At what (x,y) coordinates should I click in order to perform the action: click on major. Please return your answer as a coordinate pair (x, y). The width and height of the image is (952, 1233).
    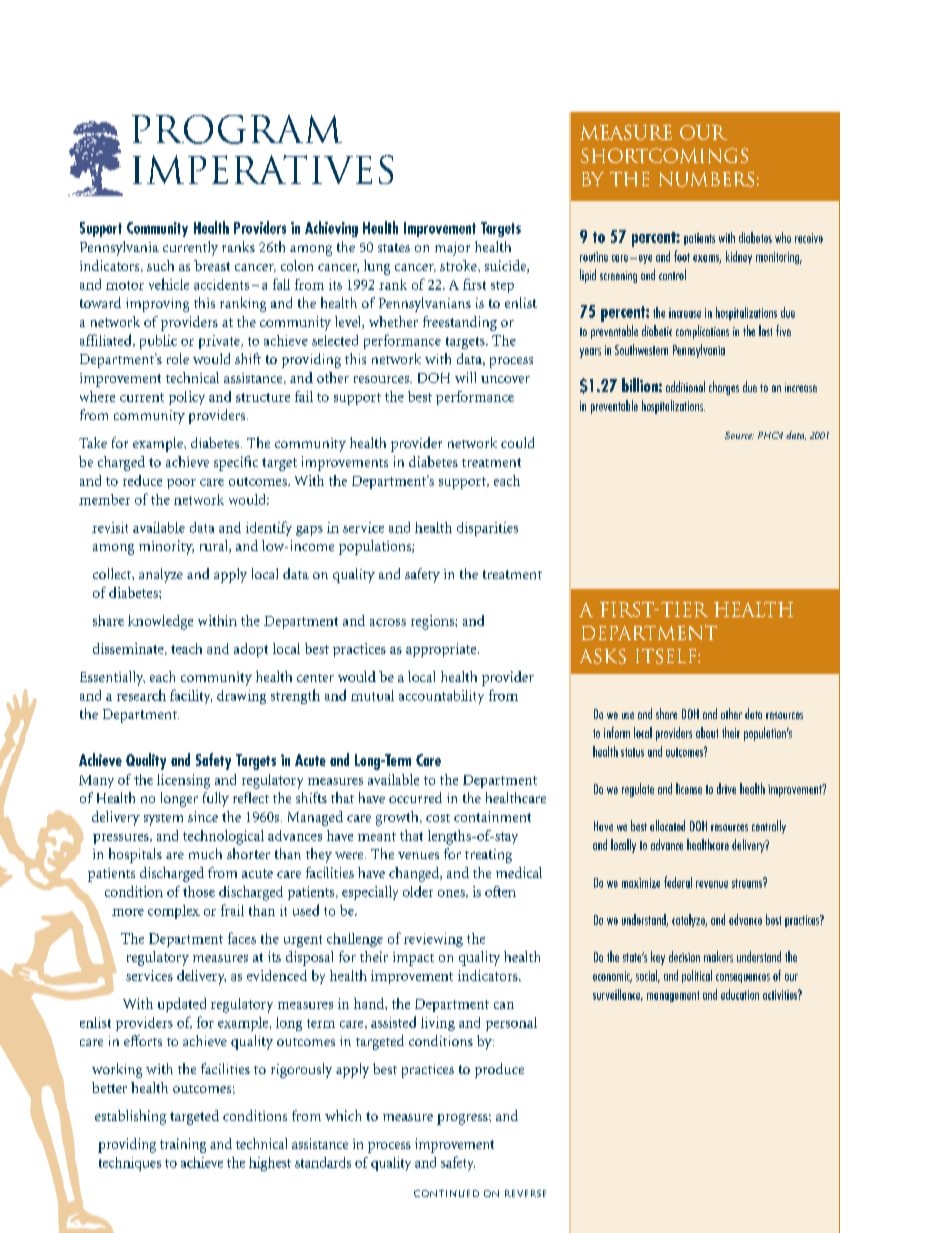
    Looking at the image, I should click on (452, 249).
